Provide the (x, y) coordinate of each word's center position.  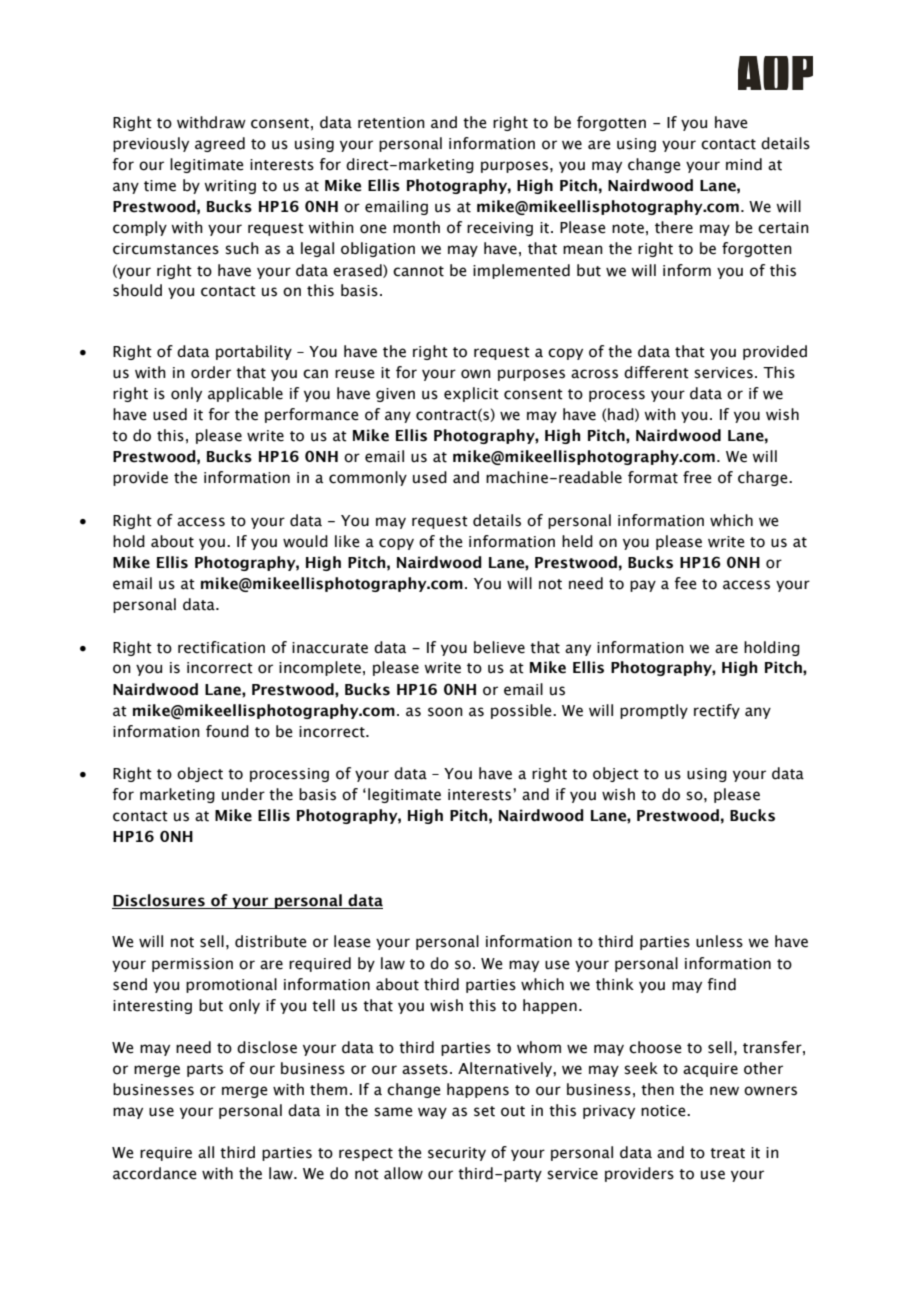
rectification (221, 647)
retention (391, 123)
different (656, 372)
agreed (220, 144)
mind (744, 164)
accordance (155, 1173)
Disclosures (159, 900)
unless (719, 941)
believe (499, 647)
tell (323, 1005)
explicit (471, 394)
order (211, 372)
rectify (717, 711)
